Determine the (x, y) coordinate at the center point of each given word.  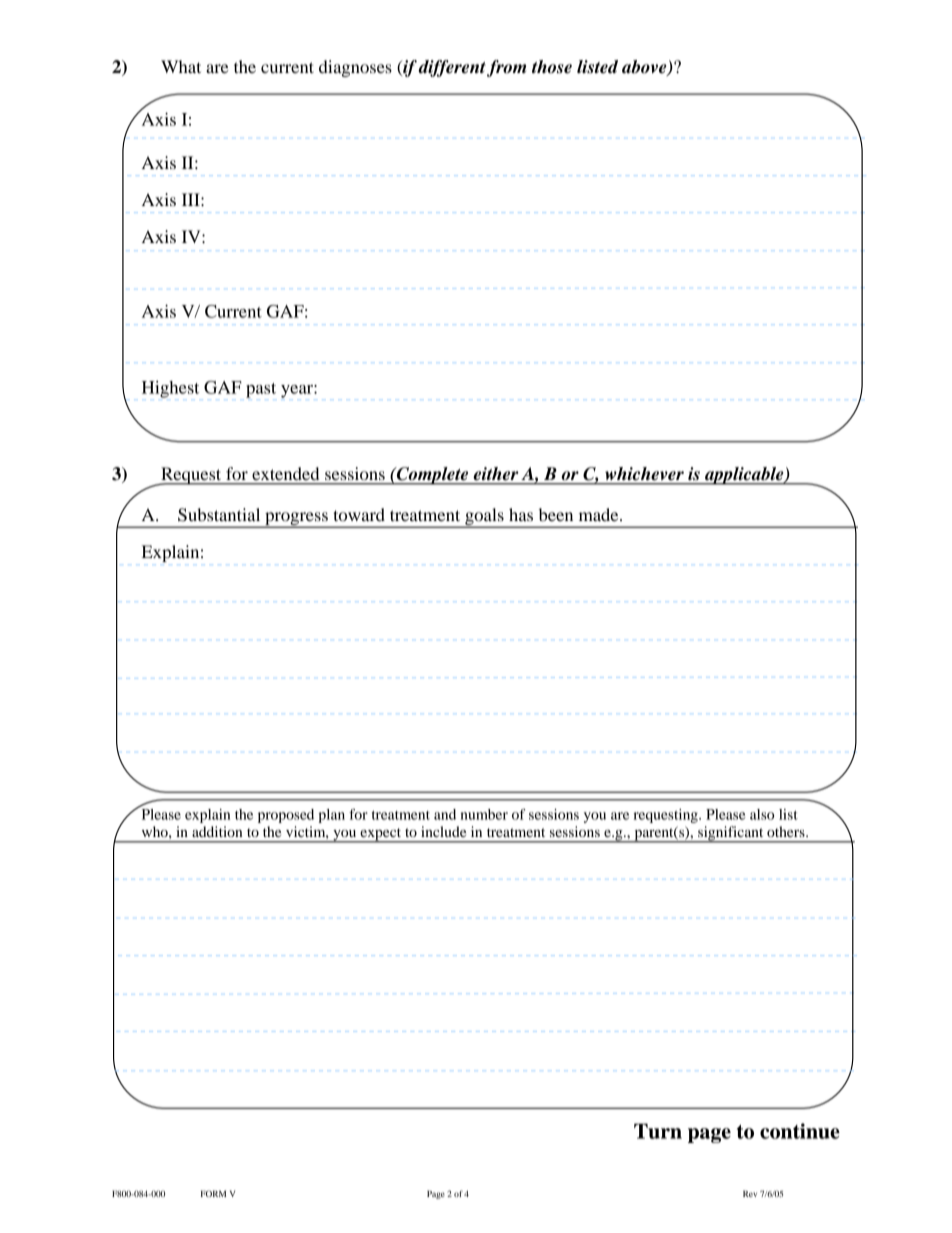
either (496, 473)
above (645, 68)
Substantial (219, 515)
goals (484, 517)
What (181, 66)
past (261, 390)
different (453, 68)
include (443, 831)
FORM (213, 1193)
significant (731, 834)
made (600, 514)
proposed (286, 816)
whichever (644, 473)
